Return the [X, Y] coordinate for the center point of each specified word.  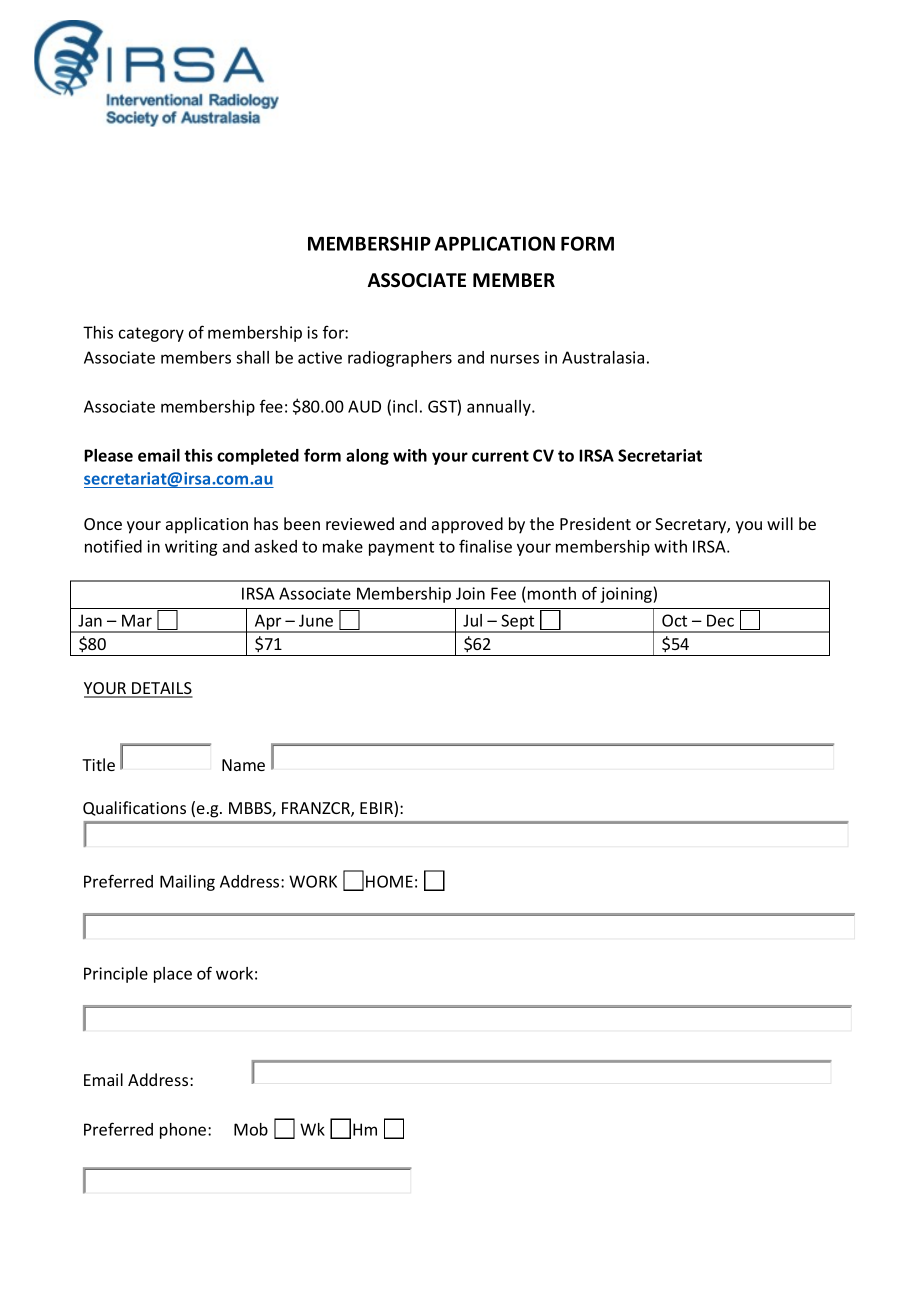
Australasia [603, 357]
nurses [515, 359]
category [151, 334]
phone [184, 1131]
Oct [674, 620]
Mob [251, 1129]
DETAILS [161, 689]
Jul [472, 620]
